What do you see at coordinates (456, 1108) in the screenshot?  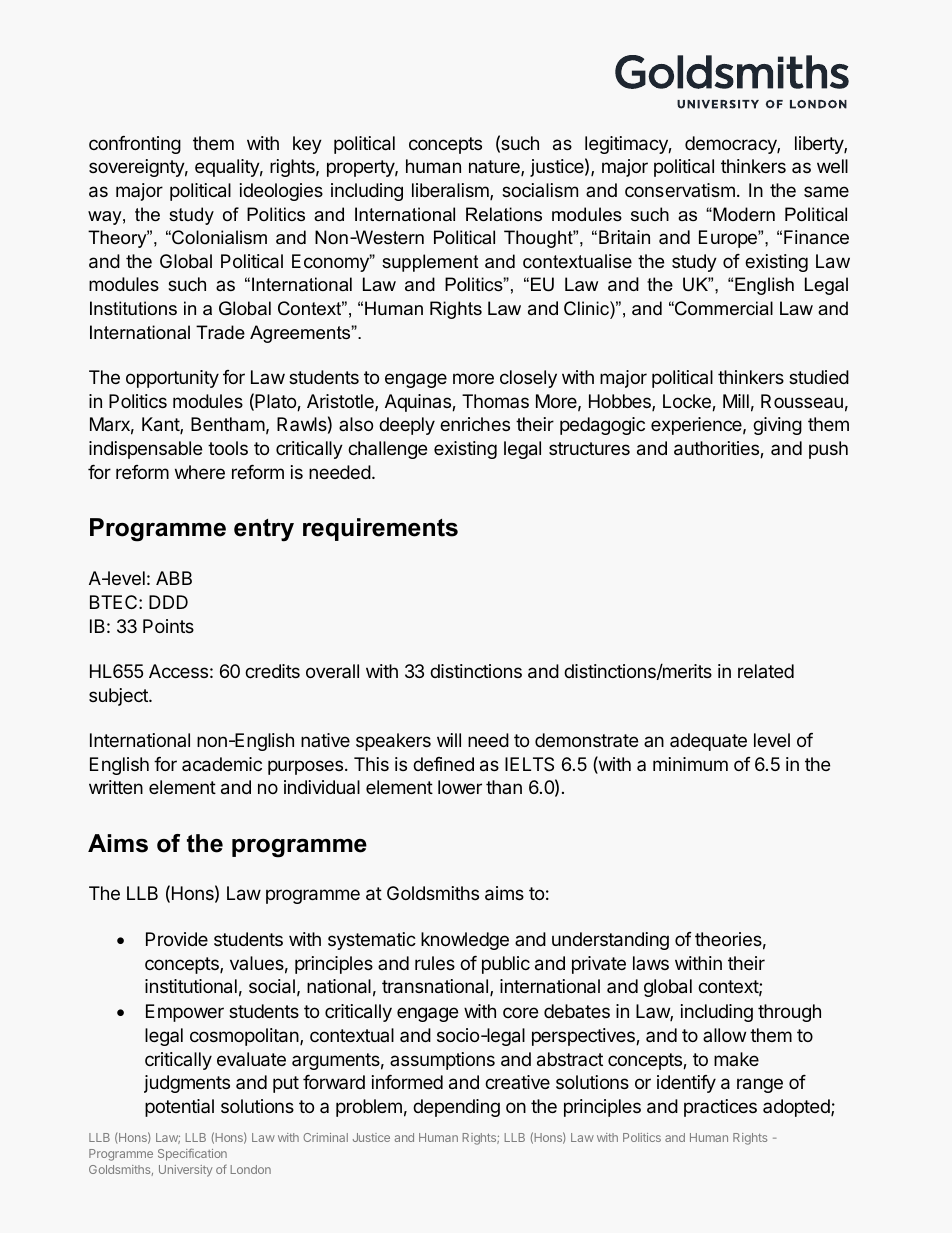 I see `depending` at bounding box center [456, 1108].
